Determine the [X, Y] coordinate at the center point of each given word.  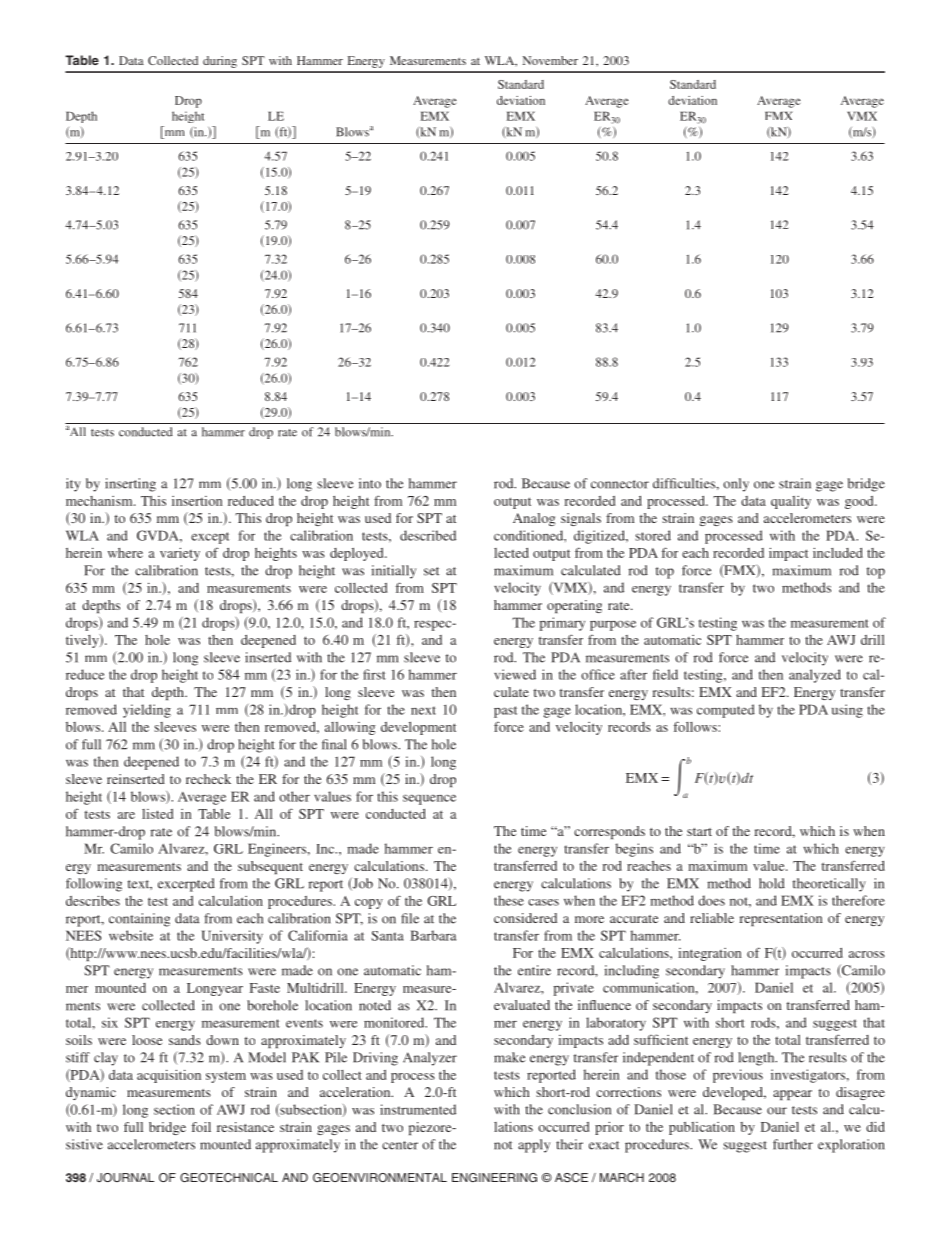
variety [180, 554]
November [550, 60]
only [736, 485]
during [220, 62]
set [431, 571]
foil [201, 1127]
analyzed [815, 676]
